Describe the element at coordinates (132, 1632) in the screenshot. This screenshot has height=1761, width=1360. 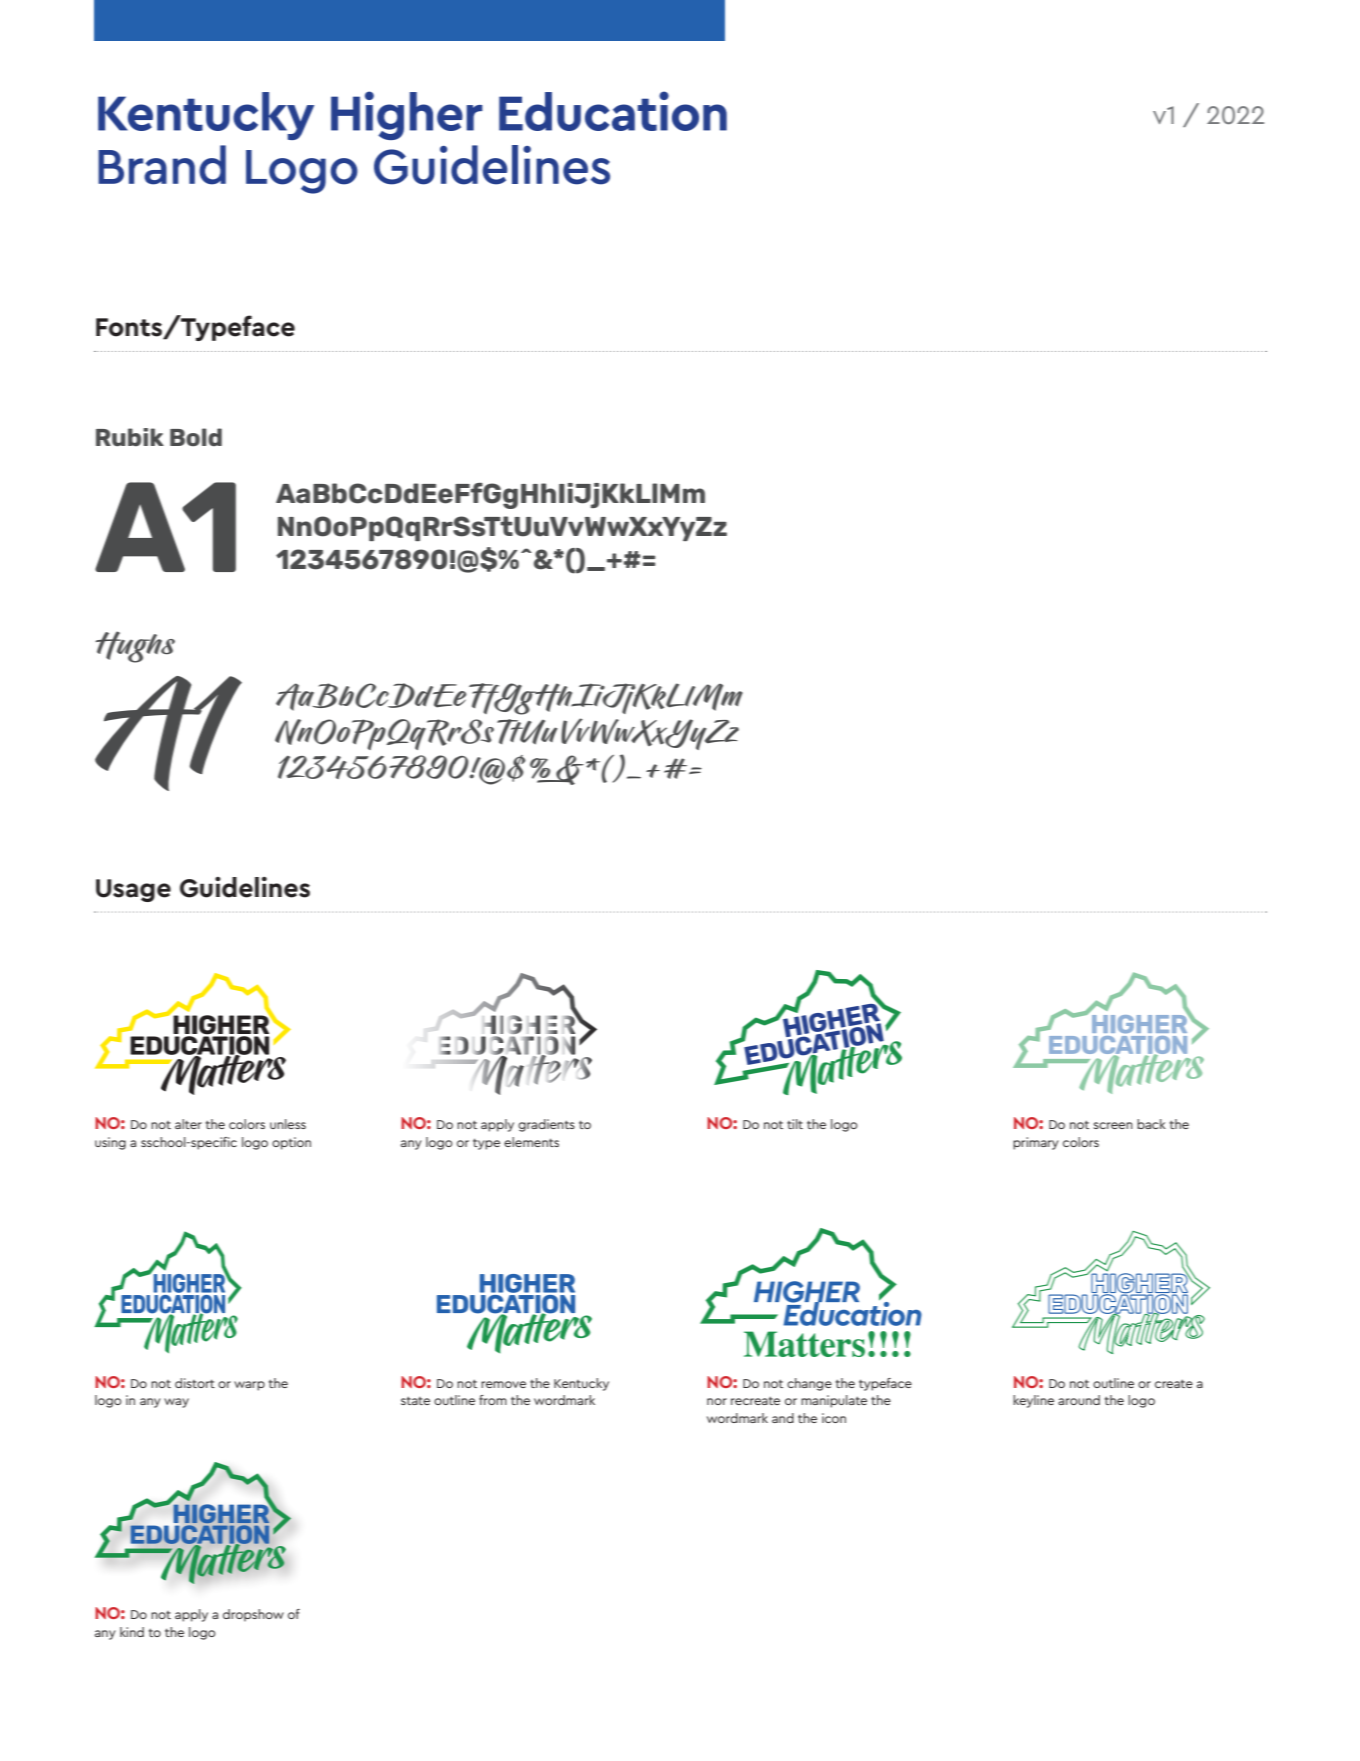
I see `kind` at that location.
